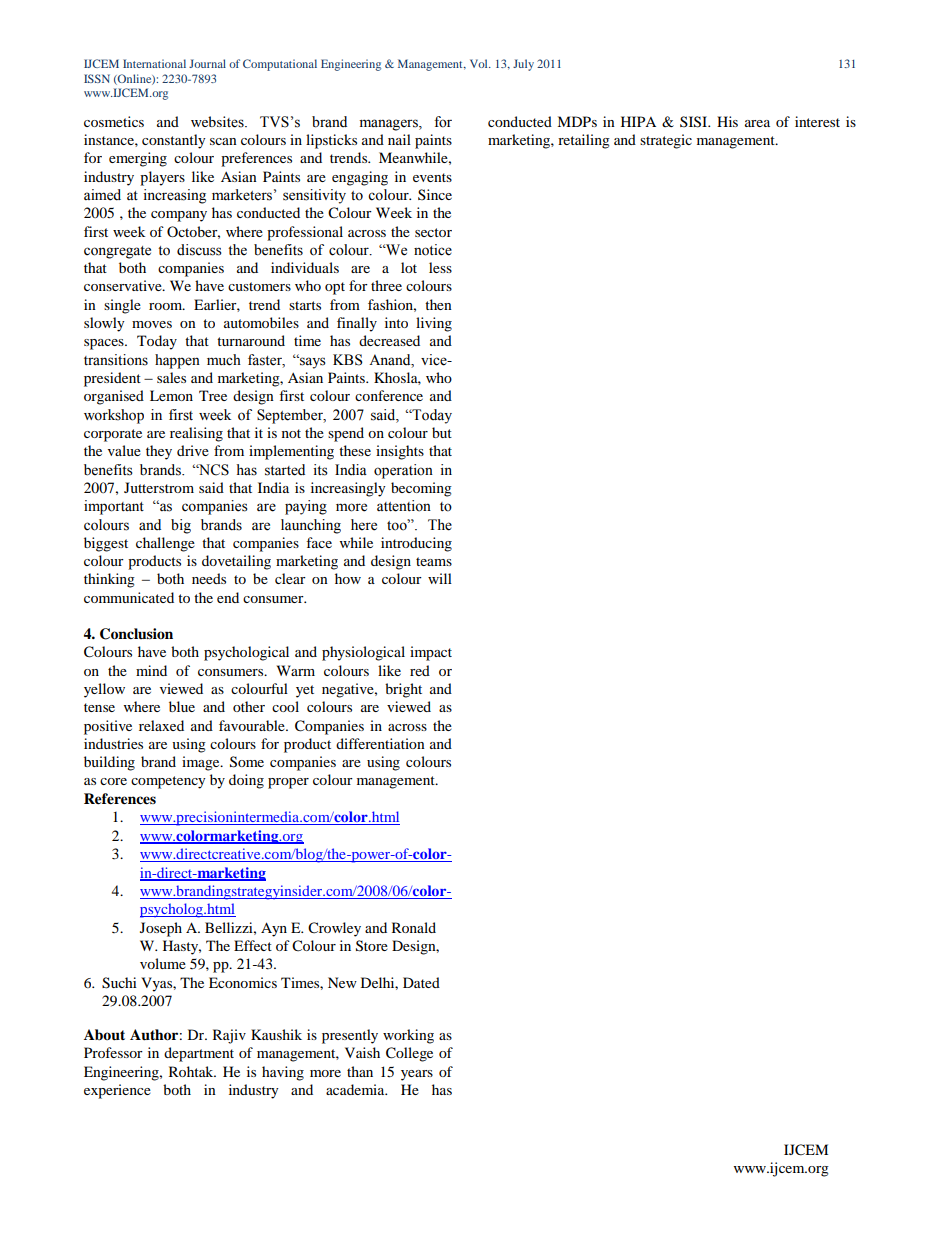 The width and height of the page is (952, 1233). Describe the element at coordinates (207, 63) in the page. I see `Journal` at that location.
